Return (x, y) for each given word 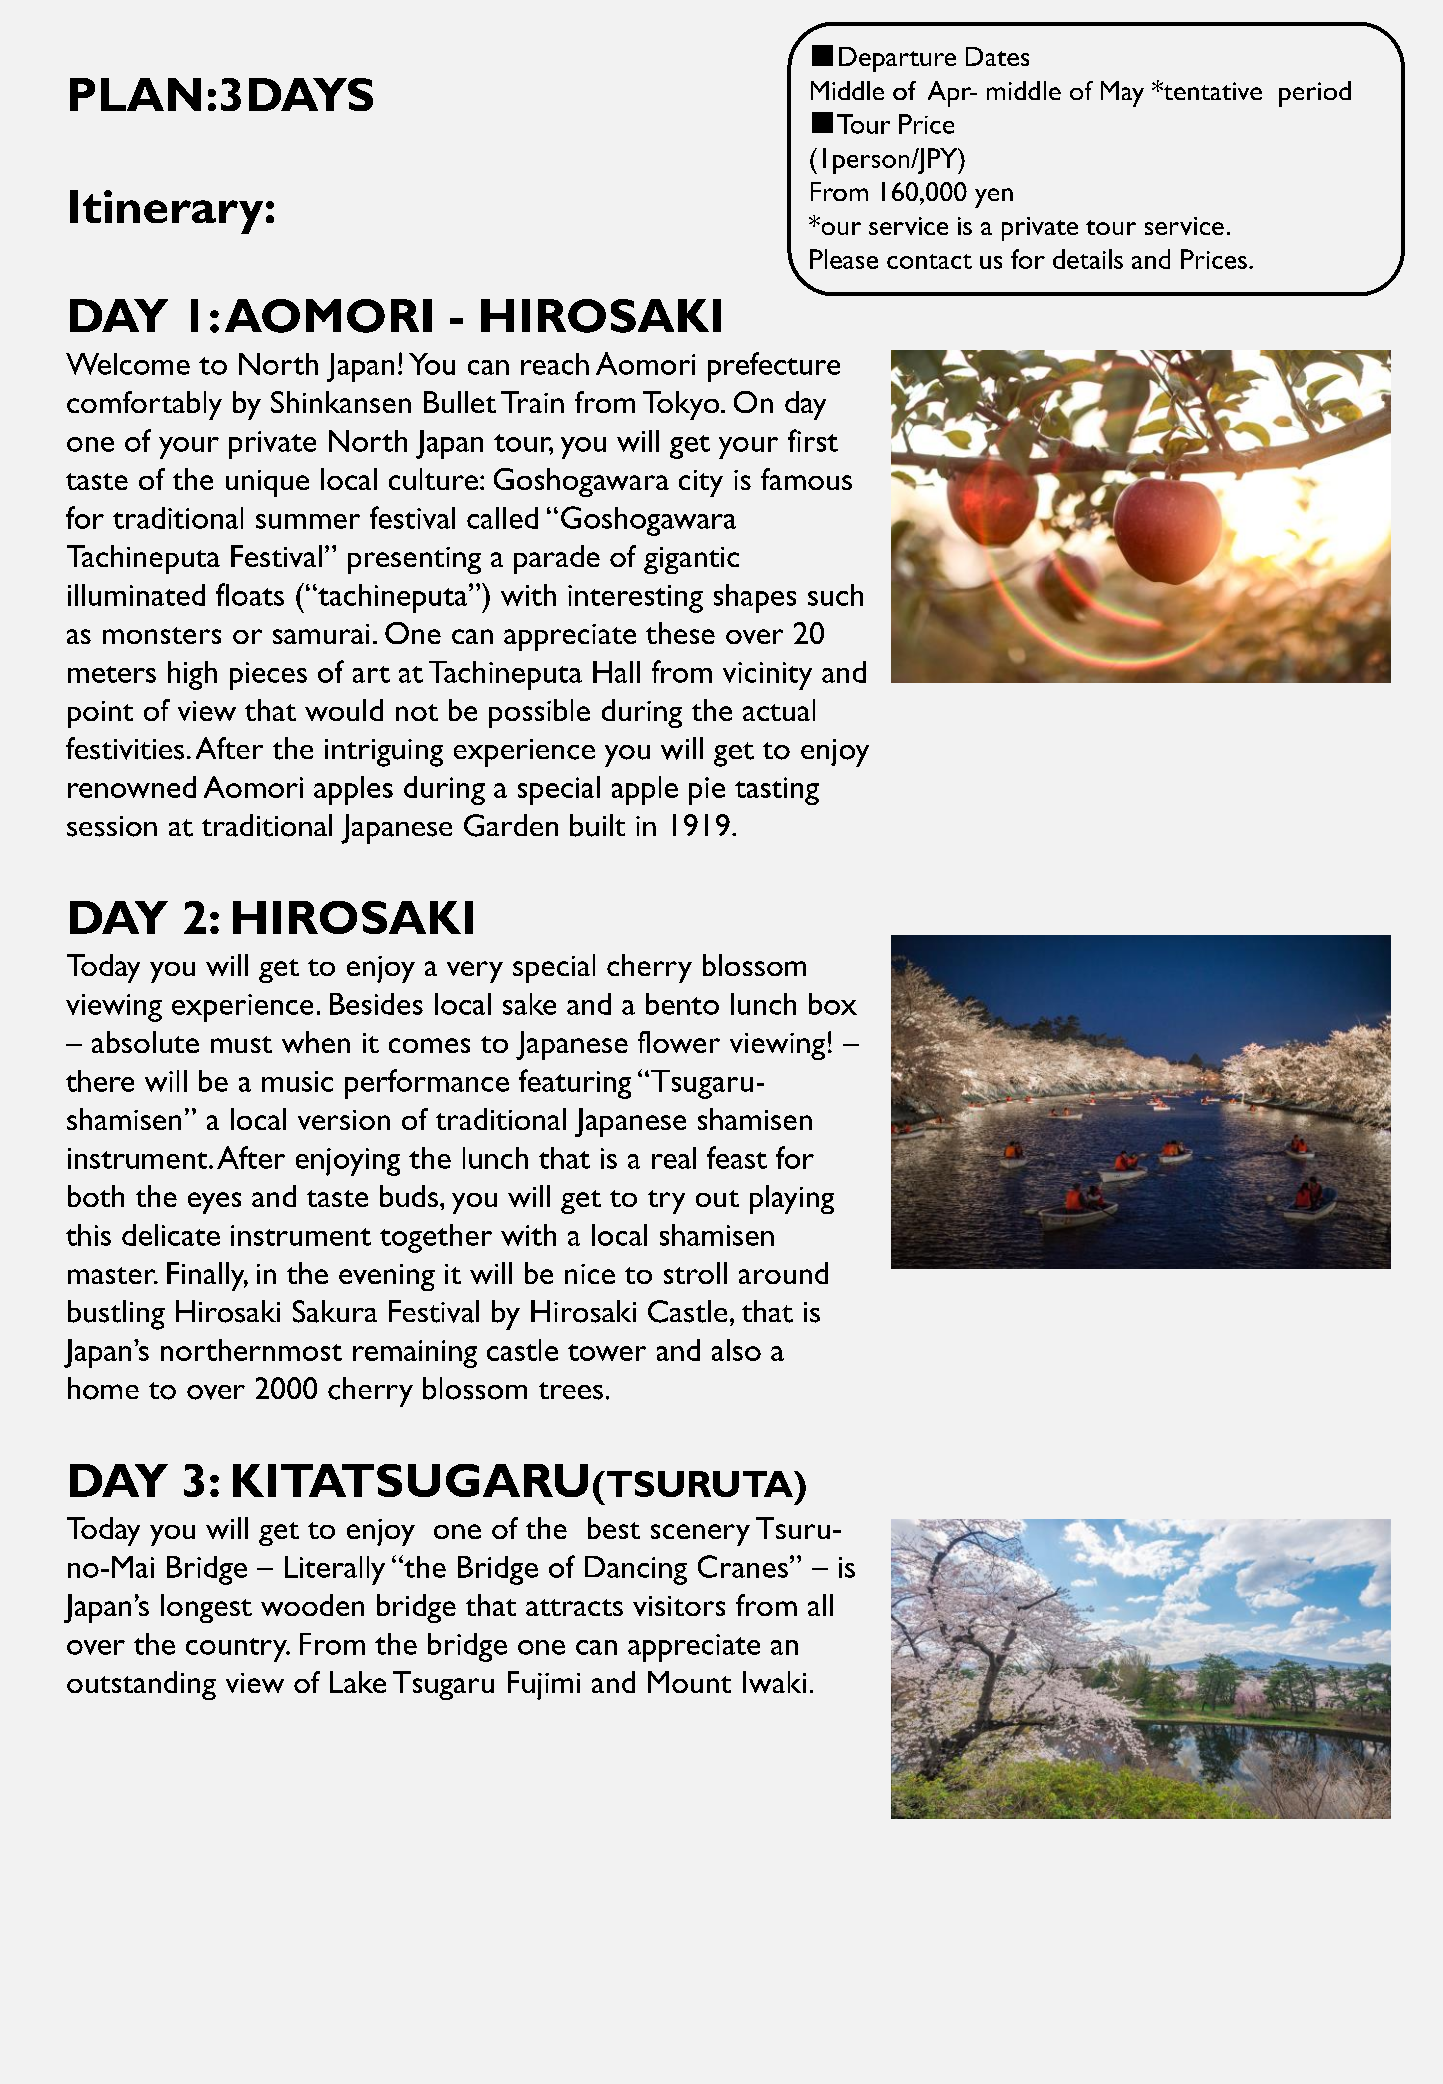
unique (267, 483)
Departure (897, 59)
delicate (171, 1235)
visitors (679, 1606)
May (1122, 94)
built (597, 825)
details (1088, 259)
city (701, 483)
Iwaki (774, 1682)
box (833, 1004)
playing (792, 1199)
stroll (695, 1273)
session (112, 826)
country (237, 1650)
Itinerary (166, 212)
